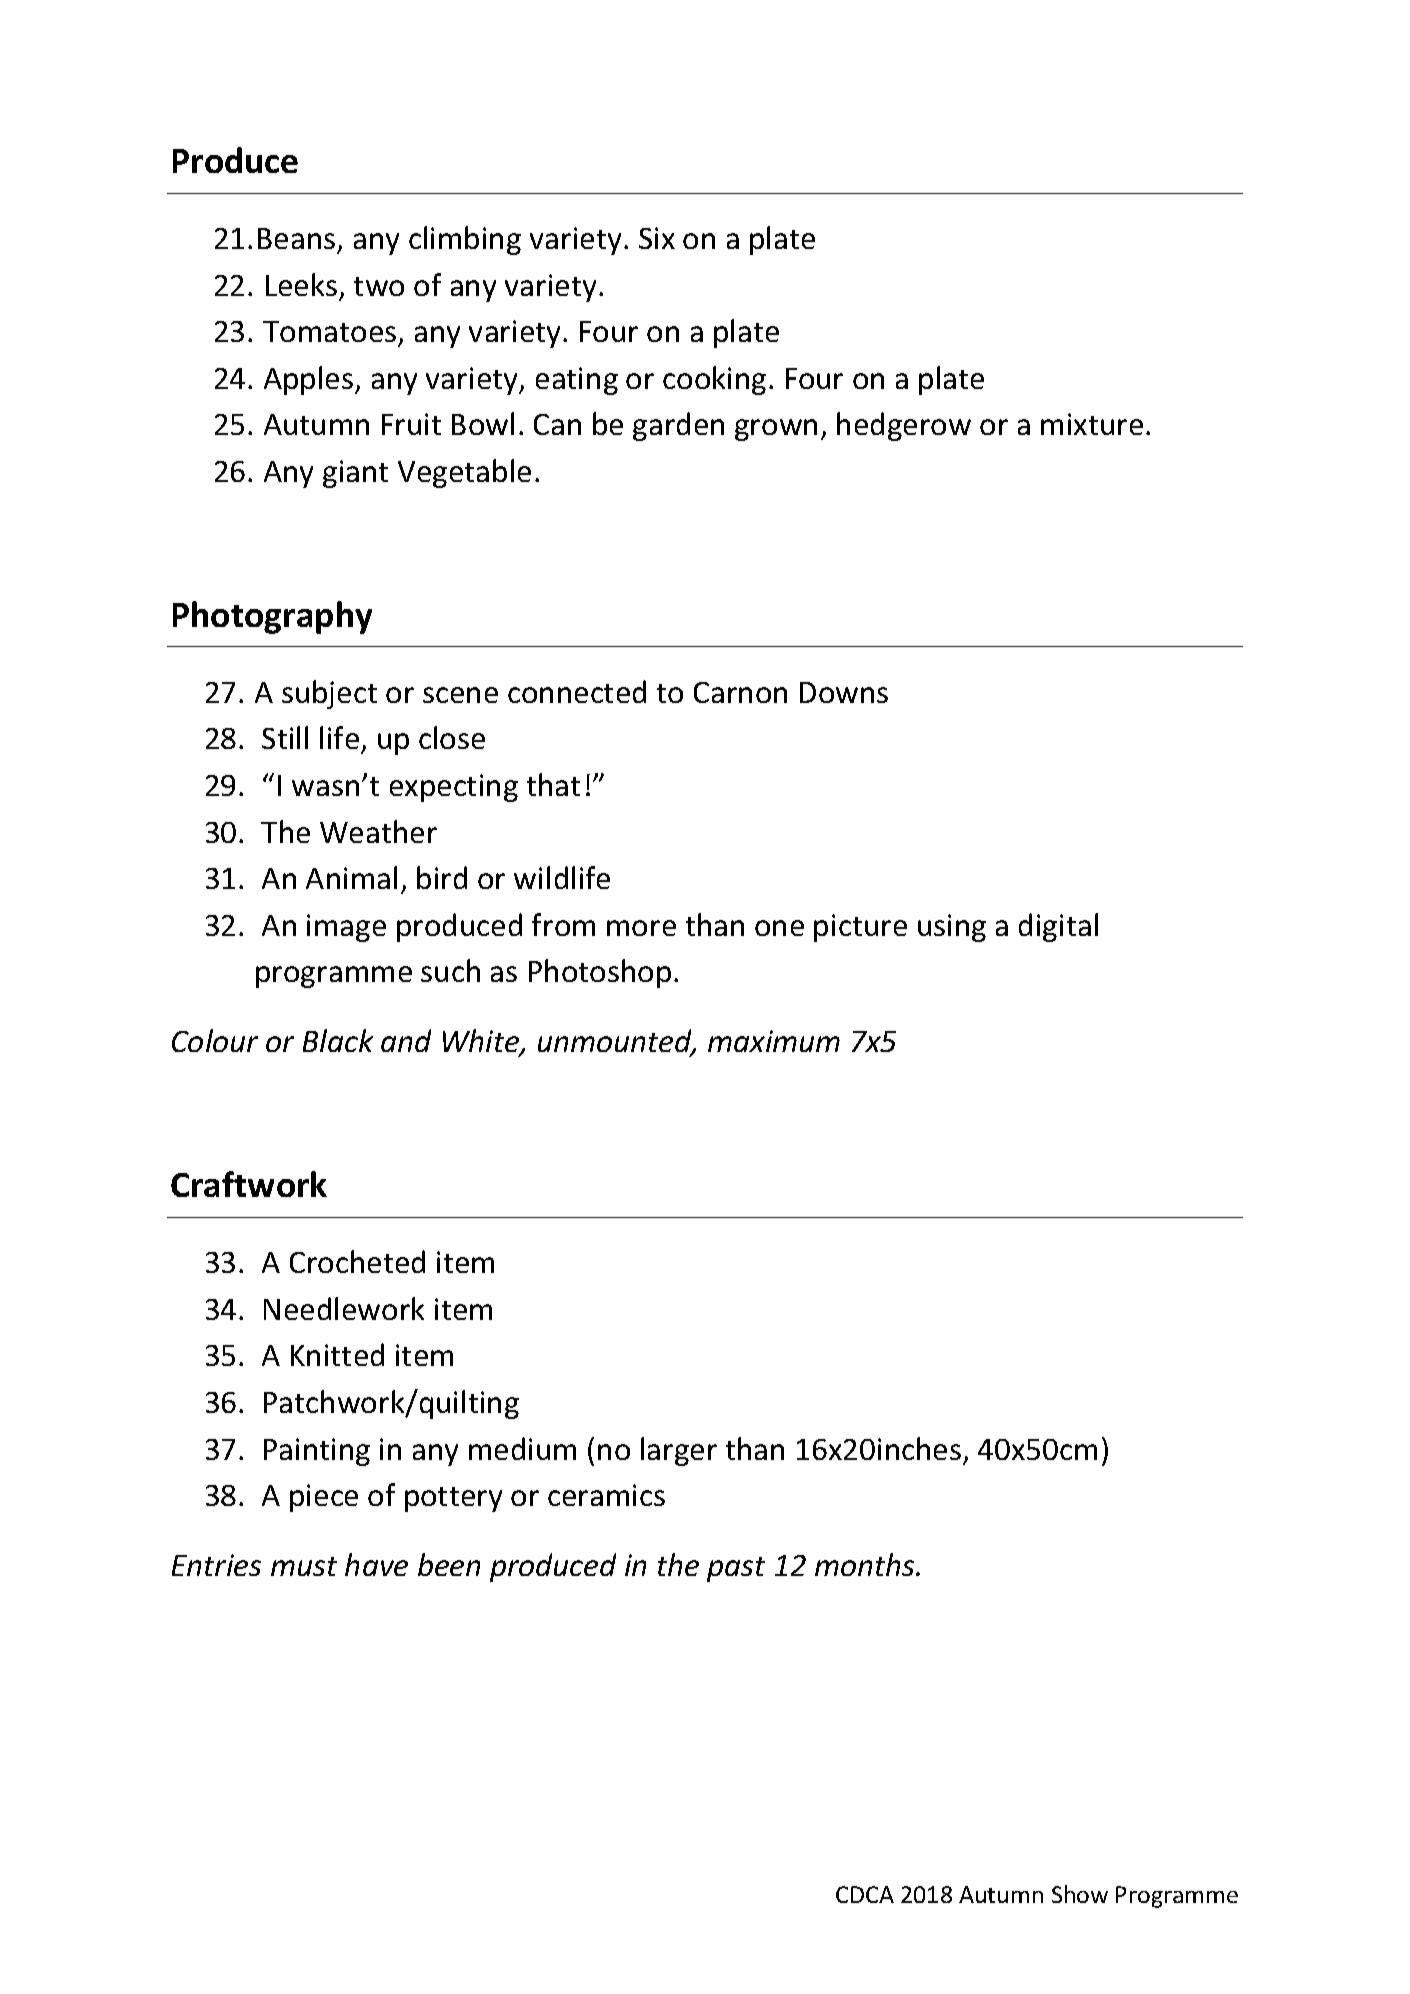 This screenshot has height=1994, width=1410. I want to click on Leeks, so click(301, 284).
